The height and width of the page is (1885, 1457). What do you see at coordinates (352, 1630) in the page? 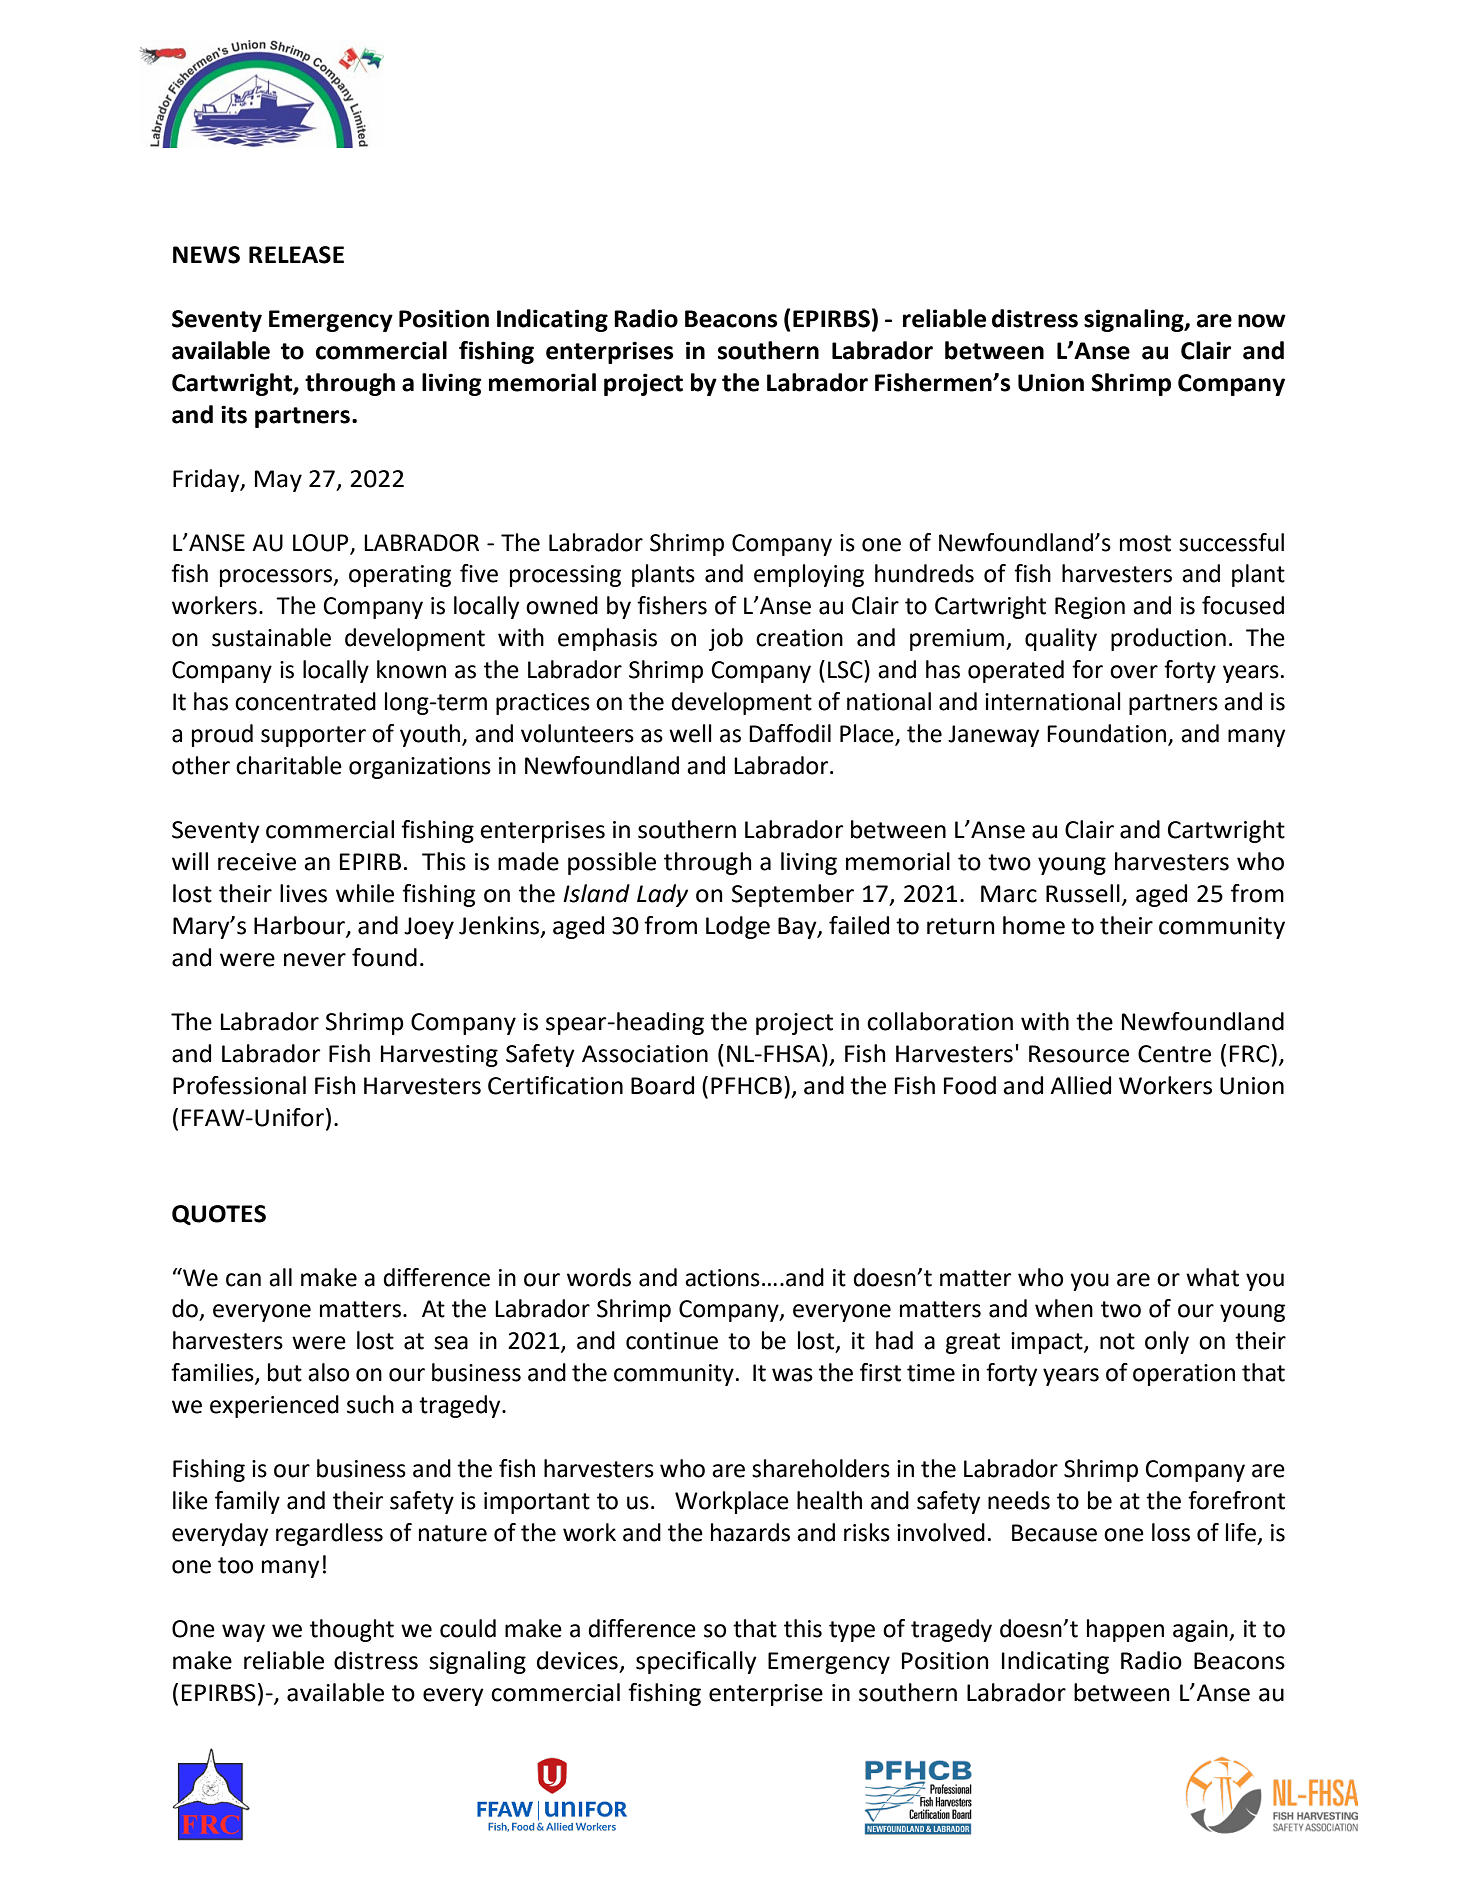
I see `thought` at bounding box center [352, 1630].
